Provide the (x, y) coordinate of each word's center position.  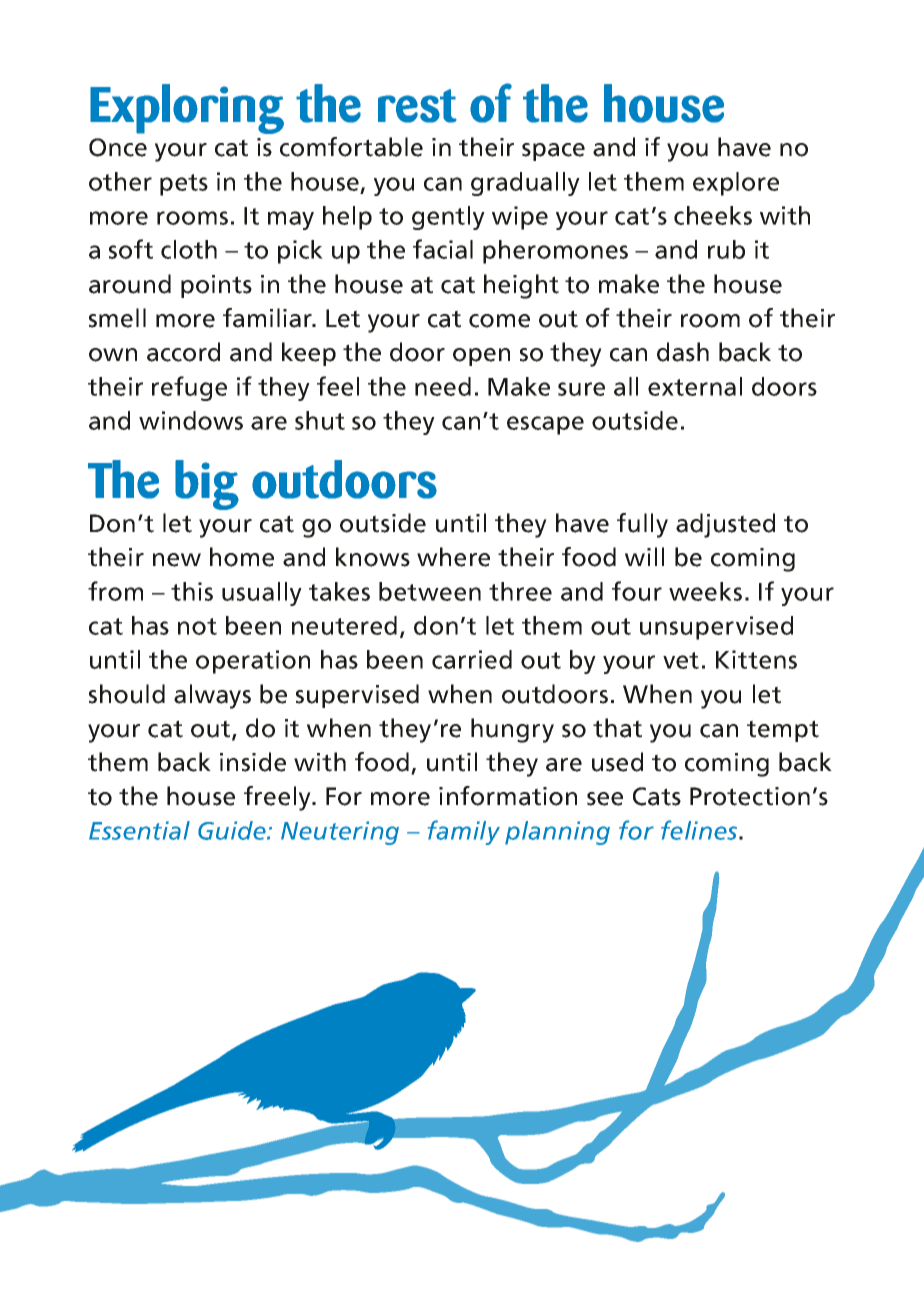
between (430, 591)
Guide (233, 830)
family (464, 832)
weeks (705, 591)
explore (736, 184)
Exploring (187, 109)
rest (417, 106)
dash (683, 352)
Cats (657, 796)
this (192, 591)
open (481, 357)
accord (183, 352)
